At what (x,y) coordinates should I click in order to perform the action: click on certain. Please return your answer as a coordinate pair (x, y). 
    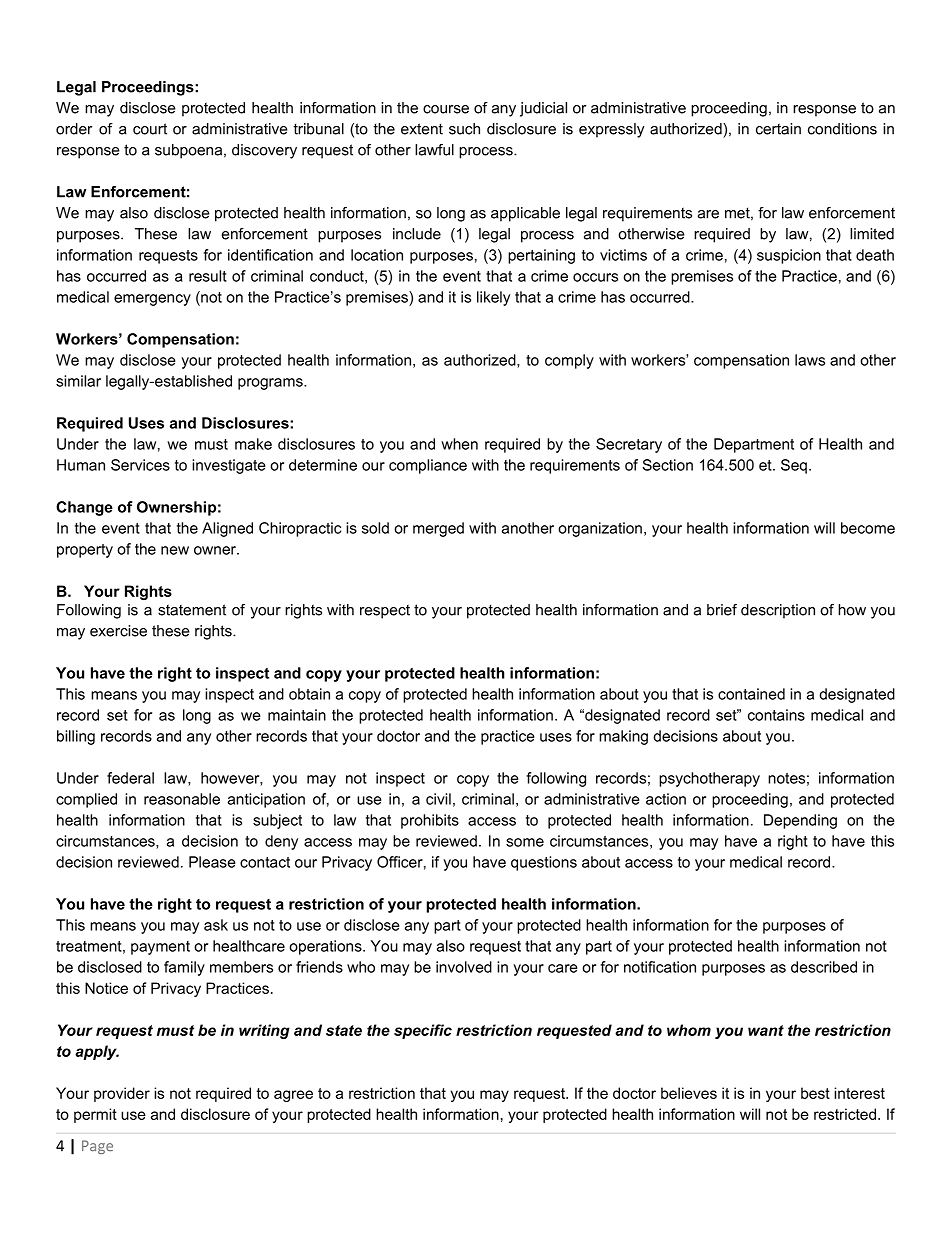
    Looking at the image, I should click on (778, 129).
